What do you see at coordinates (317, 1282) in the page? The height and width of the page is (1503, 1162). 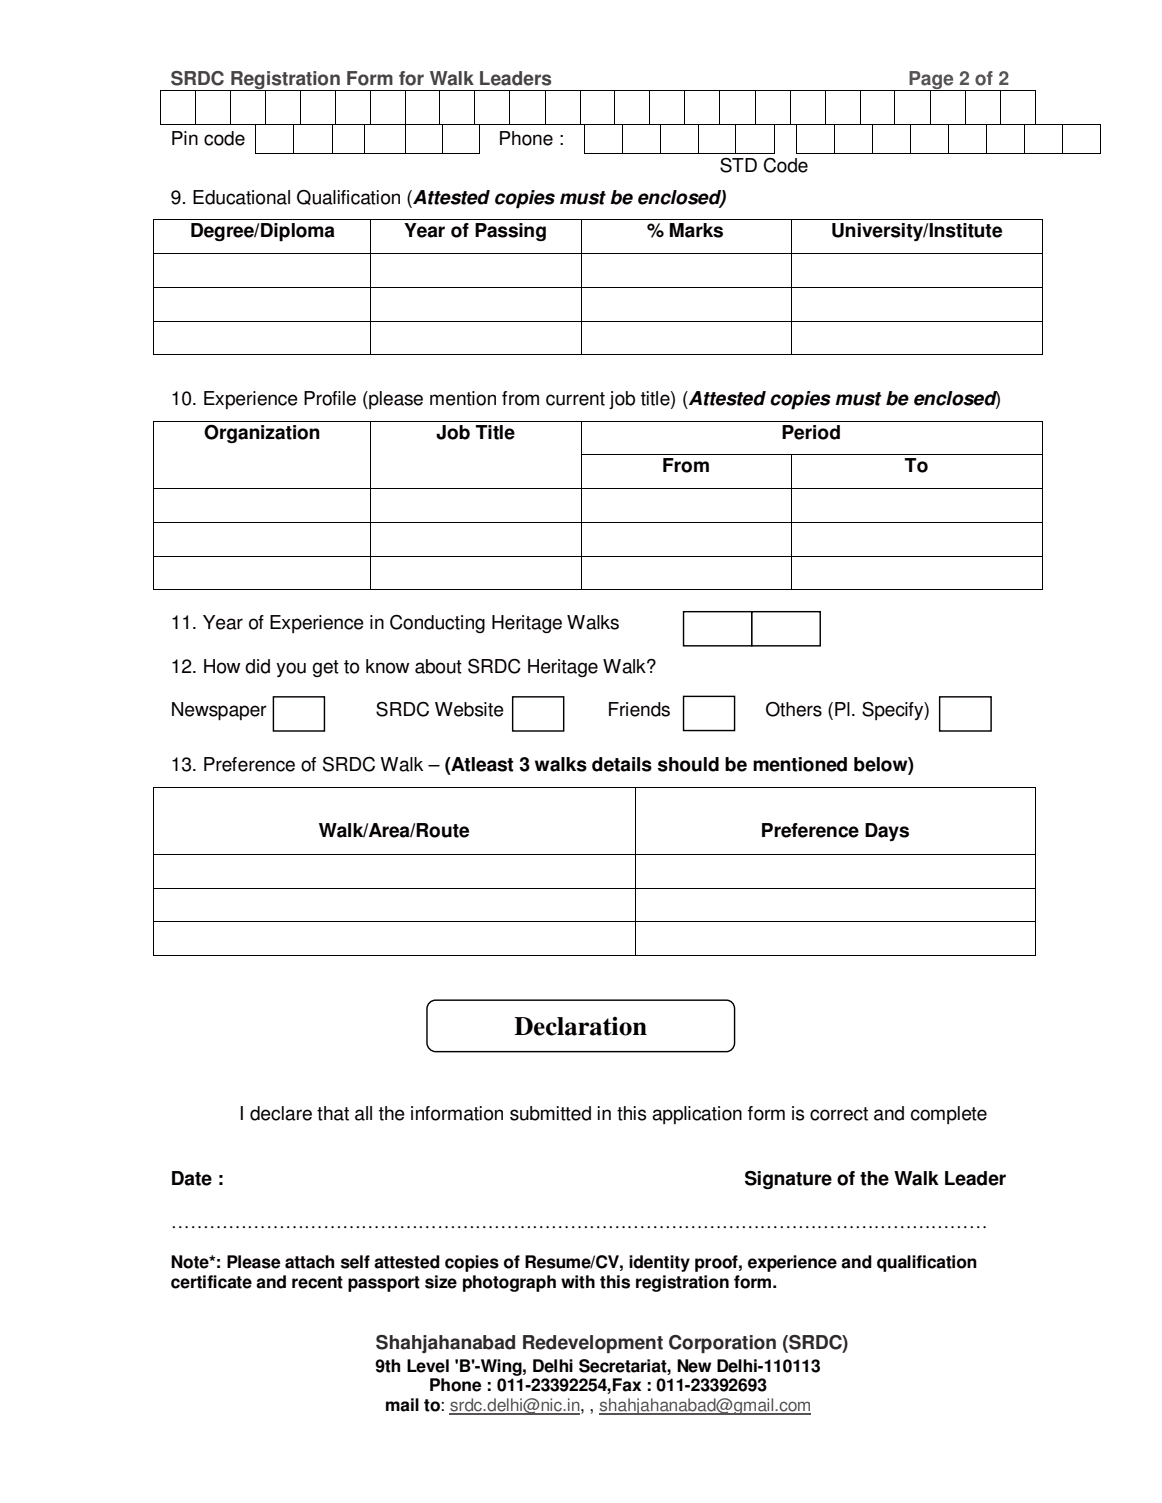 I see `recent` at bounding box center [317, 1282].
